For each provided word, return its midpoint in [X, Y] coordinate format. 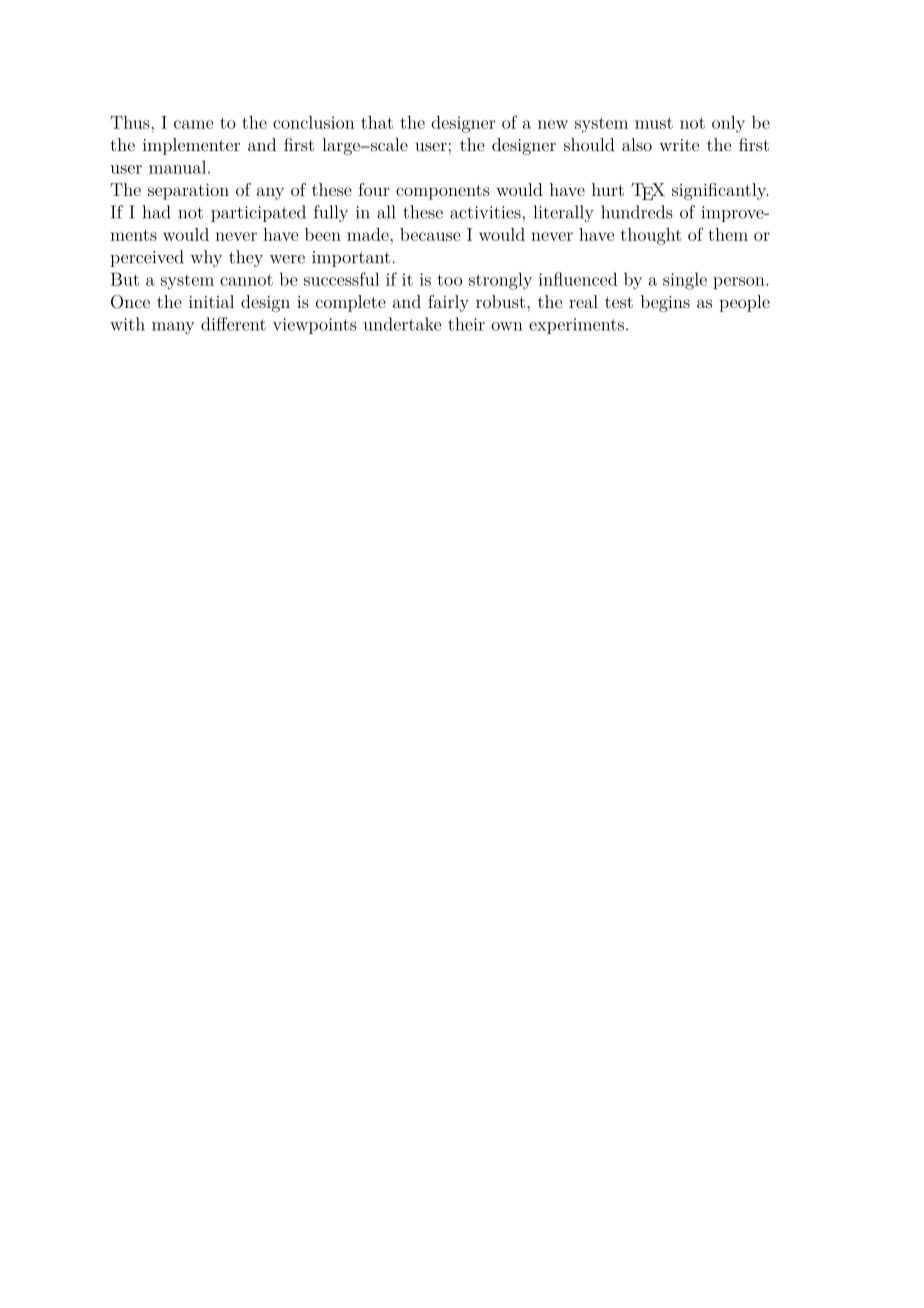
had [156, 212]
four [373, 189]
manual [179, 167]
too [449, 280]
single [685, 281]
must [654, 123]
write [679, 145]
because [430, 234]
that [377, 122]
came [194, 124]
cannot [246, 280]
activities [486, 212]
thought [651, 236]
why [206, 258]
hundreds [637, 212]
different [233, 324]
